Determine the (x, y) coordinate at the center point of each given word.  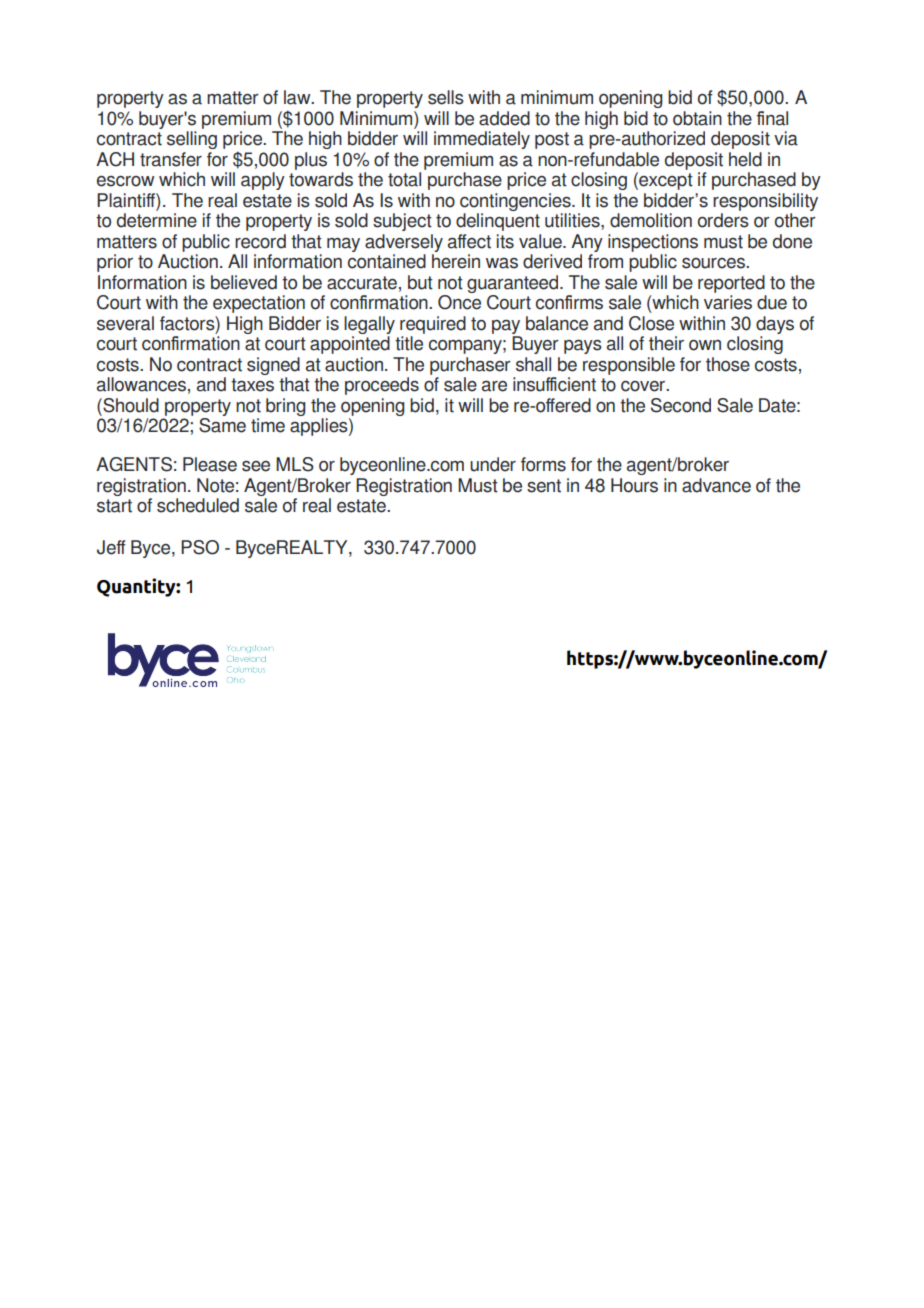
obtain (697, 118)
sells (446, 97)
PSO (200, 547)
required (433, 325)
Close (651, 323)
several (125, 323)
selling (192, 140)
